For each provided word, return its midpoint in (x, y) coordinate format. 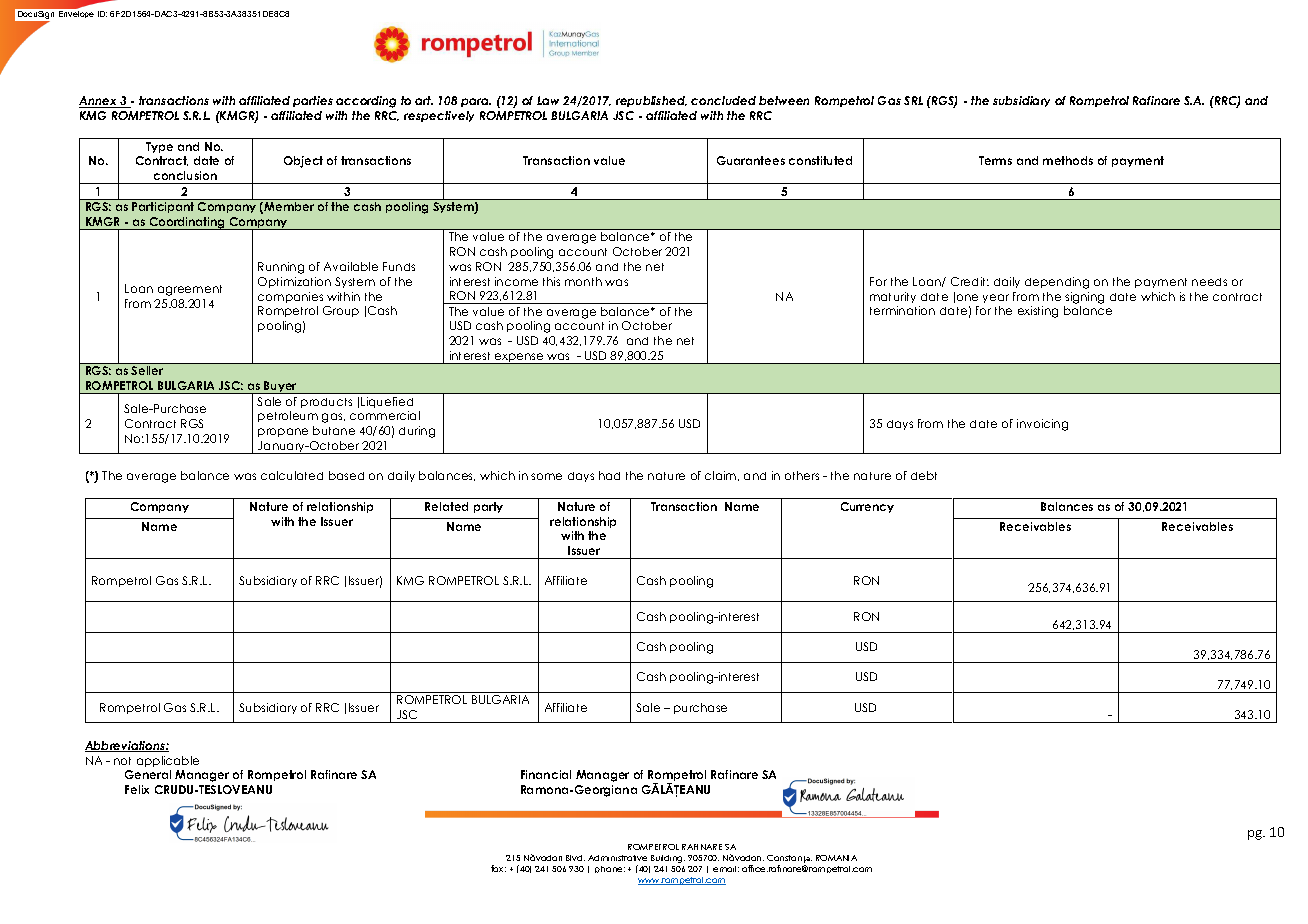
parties (313, 101)
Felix (137, 789)
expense (519, 358)
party (488, 507)
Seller (147, 370)
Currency (867, 507)
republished (651, 101)
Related (446, 506)
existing (1038, 312)
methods (1068, 160)
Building (668, 859)
